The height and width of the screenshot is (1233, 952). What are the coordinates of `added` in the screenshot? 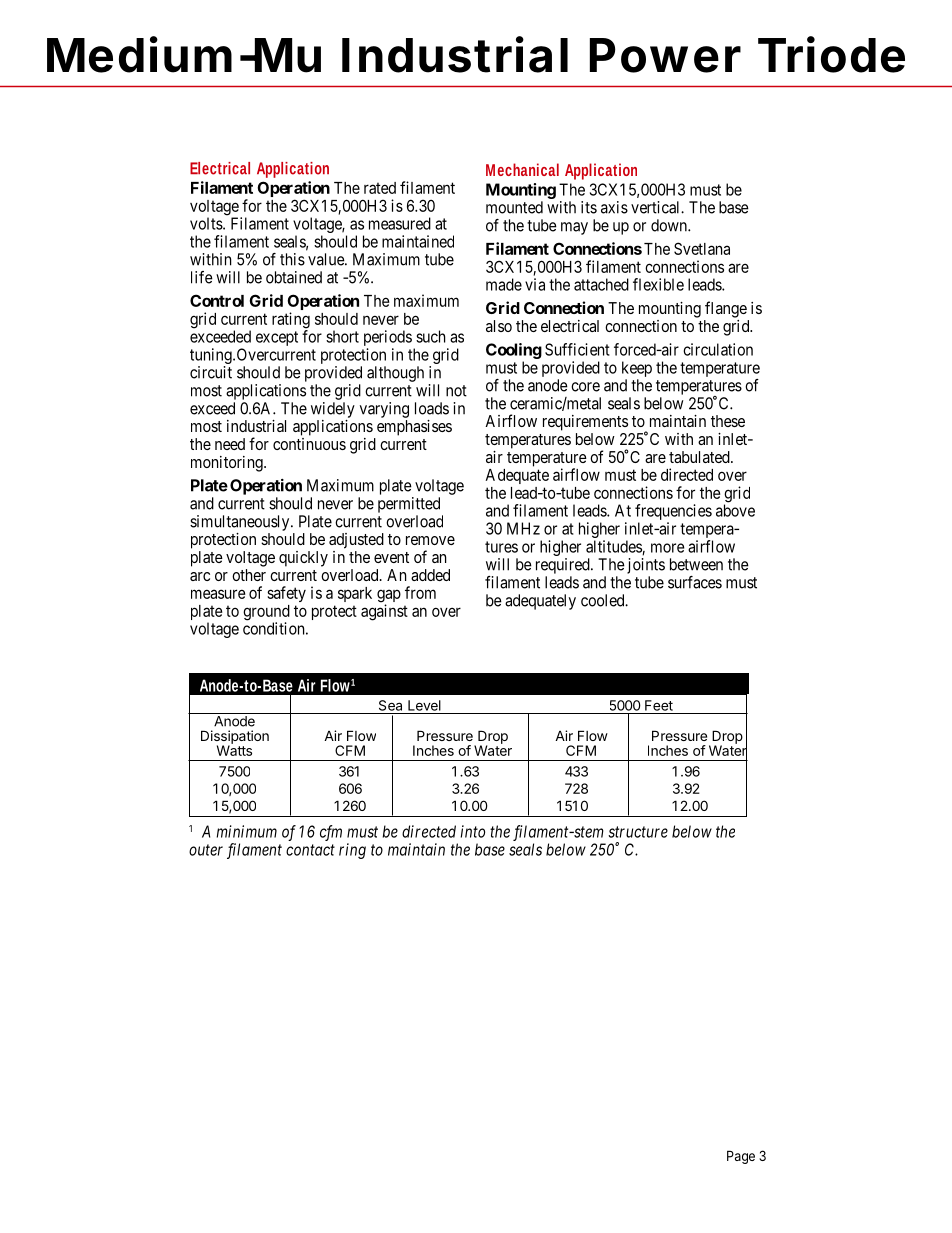 It's located at (430, 575).
